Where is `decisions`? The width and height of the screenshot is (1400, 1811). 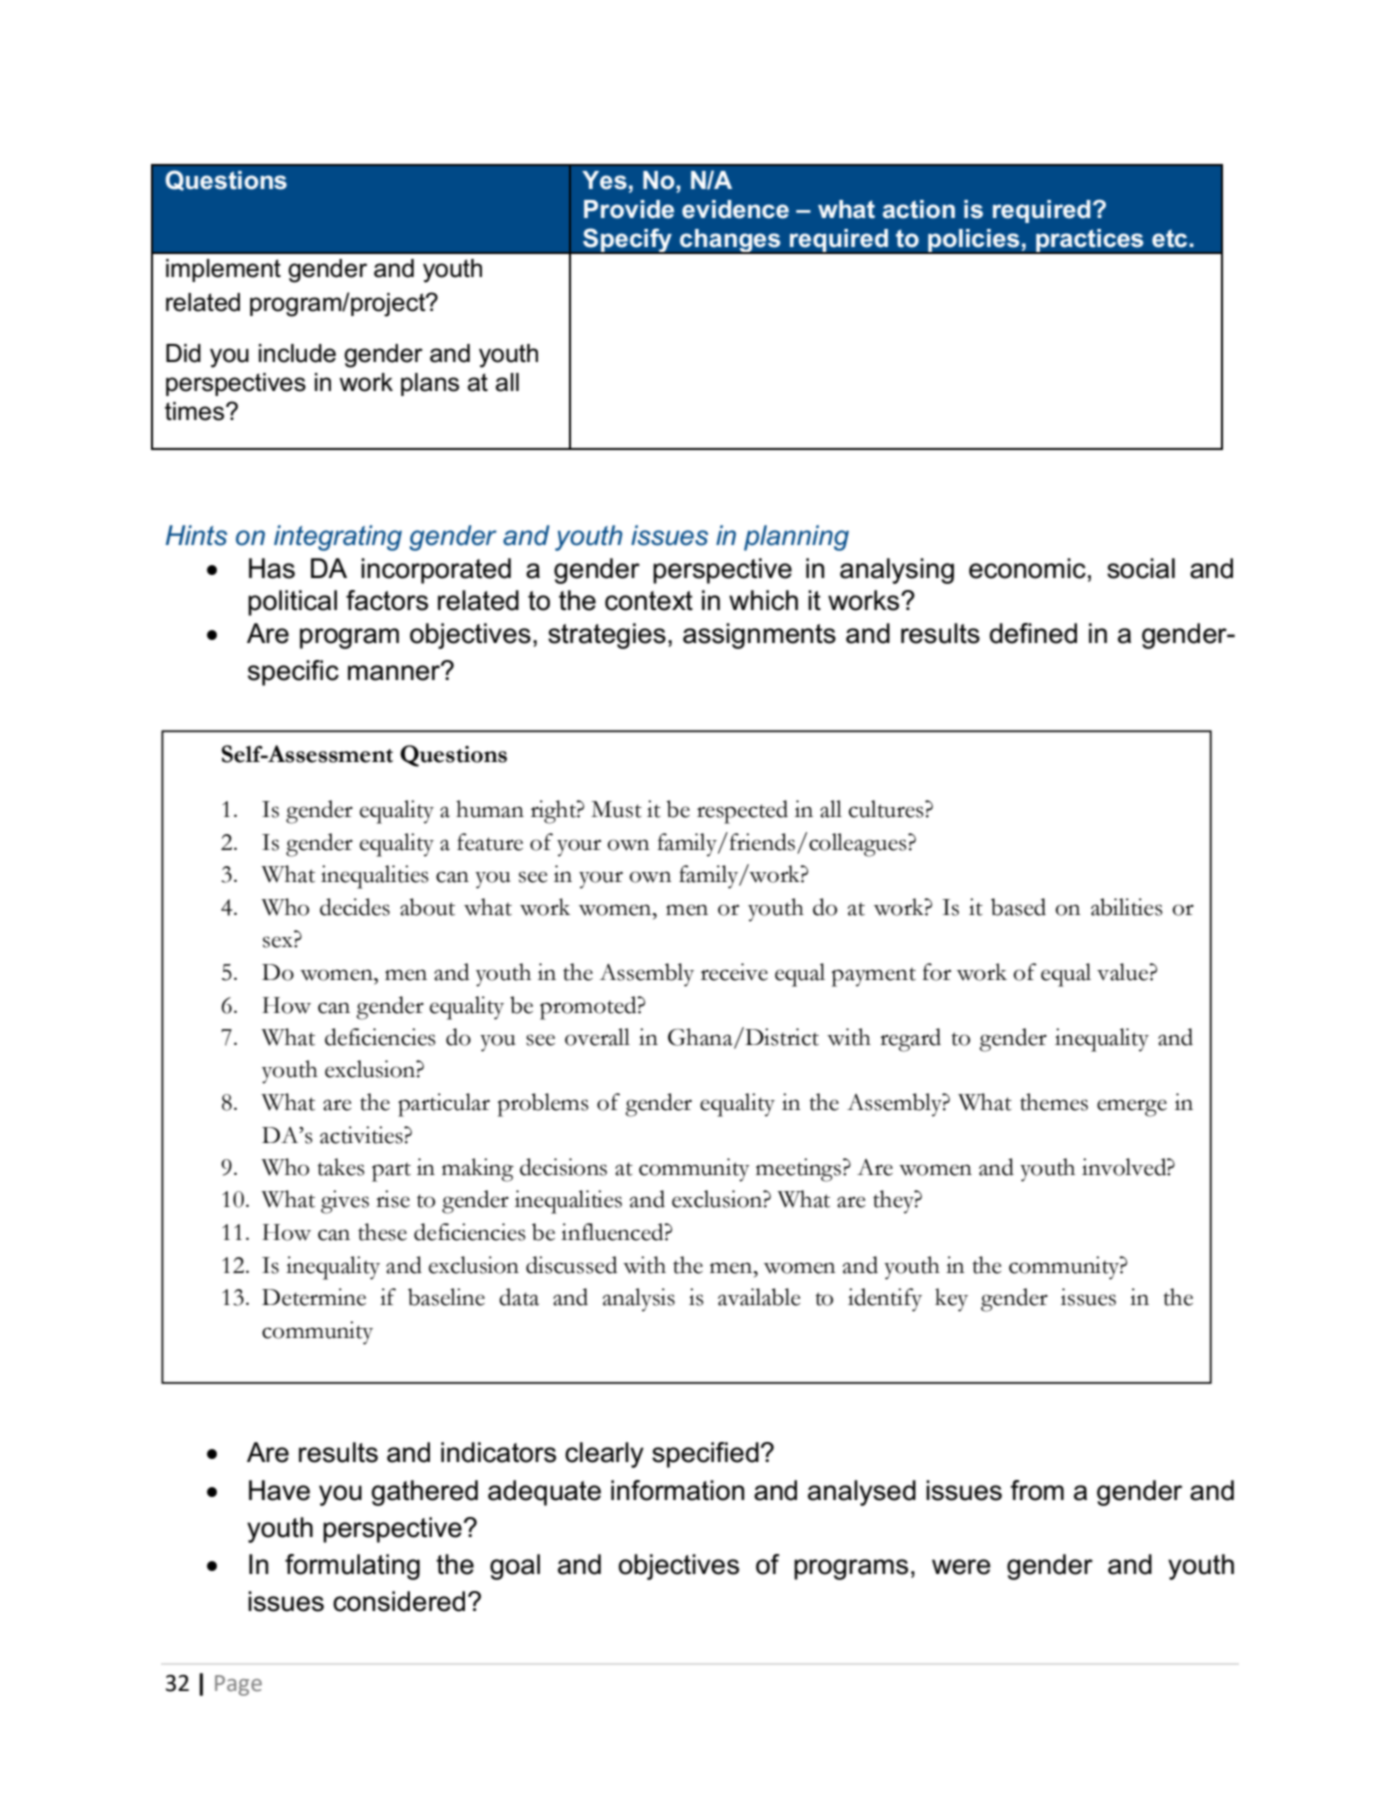 decisions is located at coordinates (563, 1167).
